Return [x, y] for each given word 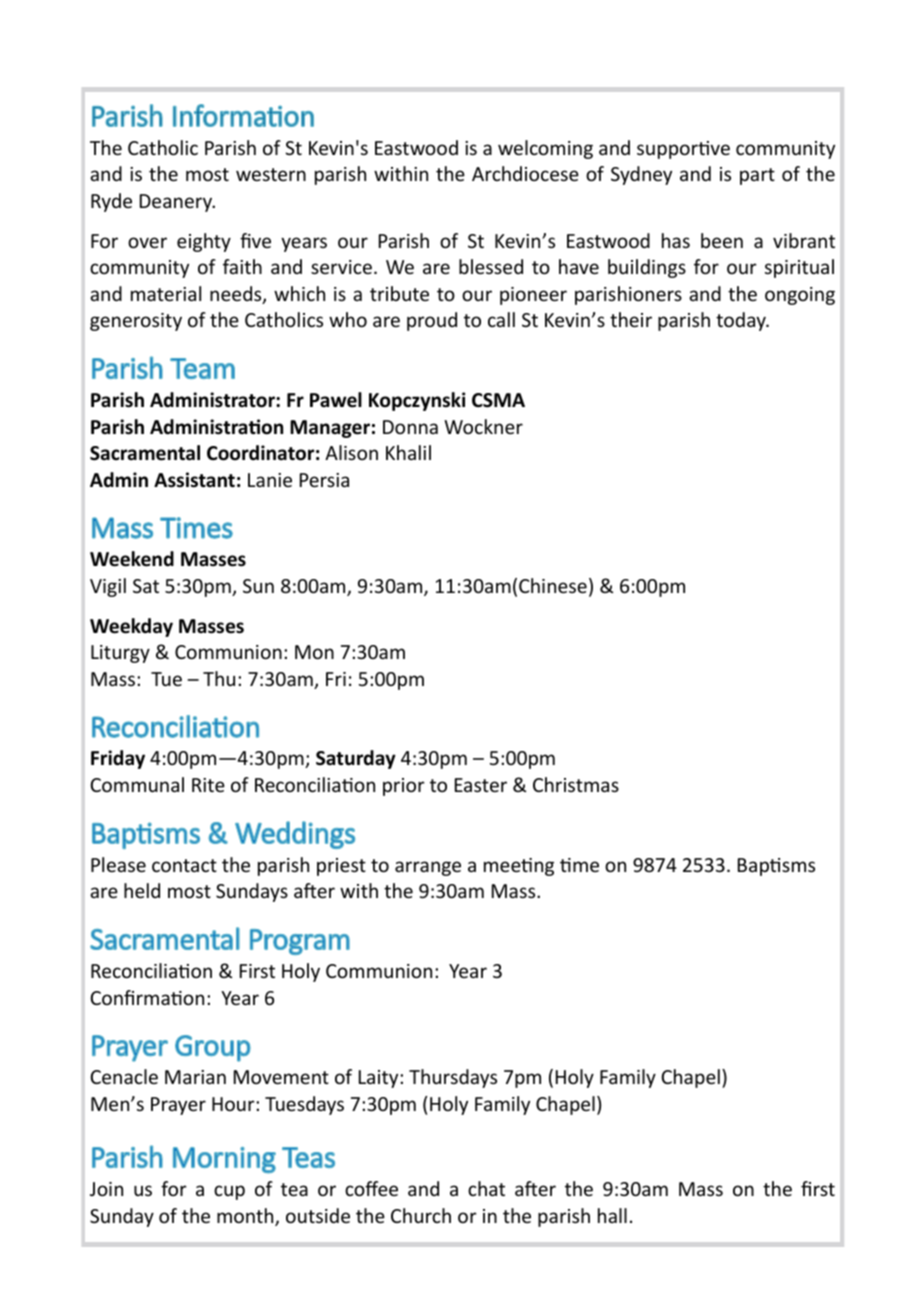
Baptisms [776, 867]
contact [184, 865]
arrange [428, 868]
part [757, 176]
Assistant [194, 480]
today [742, 321]
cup [229, 1192]
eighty [204, 242]
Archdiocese [525, 173]
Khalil [408, 452]
